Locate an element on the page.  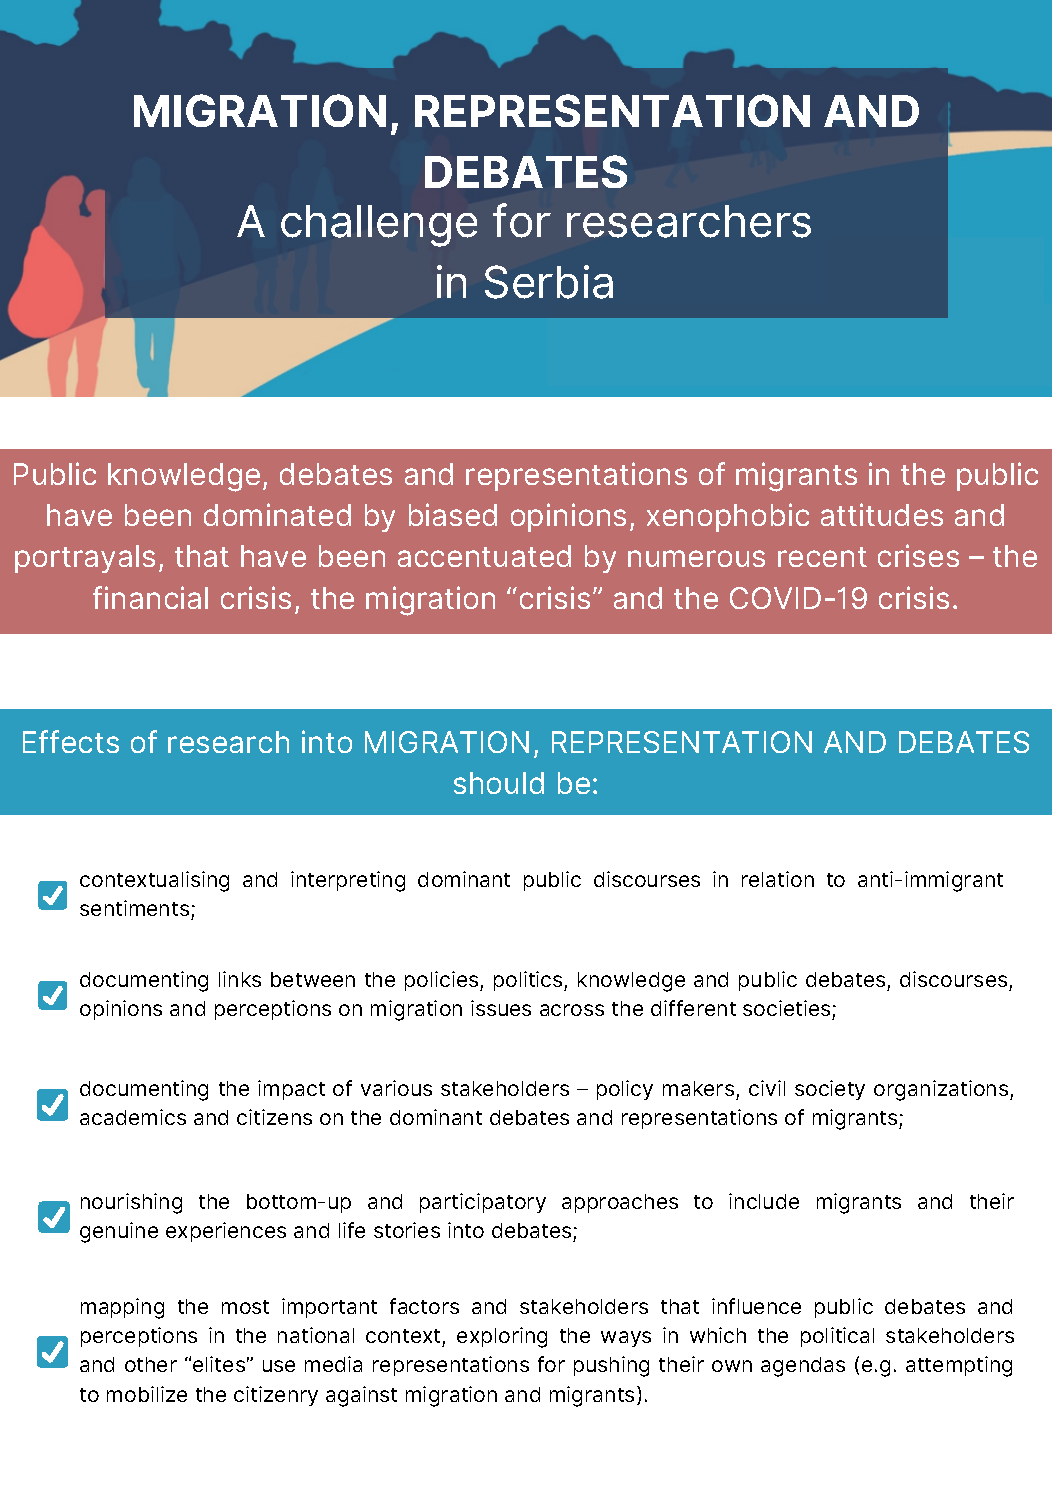
Serbia is located at coordinates (549, 282).
